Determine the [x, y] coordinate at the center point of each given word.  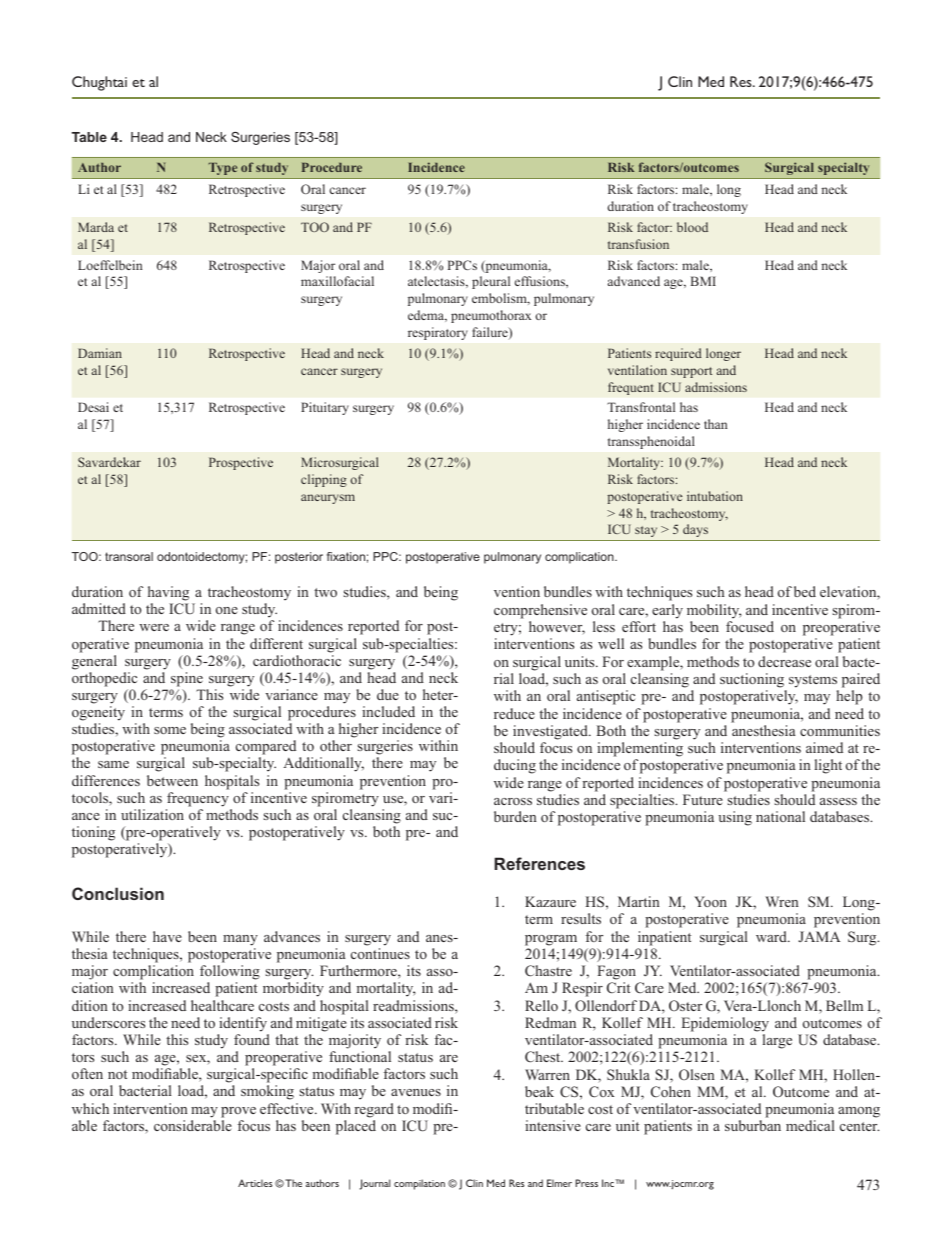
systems [813, 681]
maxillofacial [337, 281]
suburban [753, 1125]
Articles [255, 1183]
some [170, 730]
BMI [703, 281]
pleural [491, 282]
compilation [419, 1184]
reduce [514, 713]
